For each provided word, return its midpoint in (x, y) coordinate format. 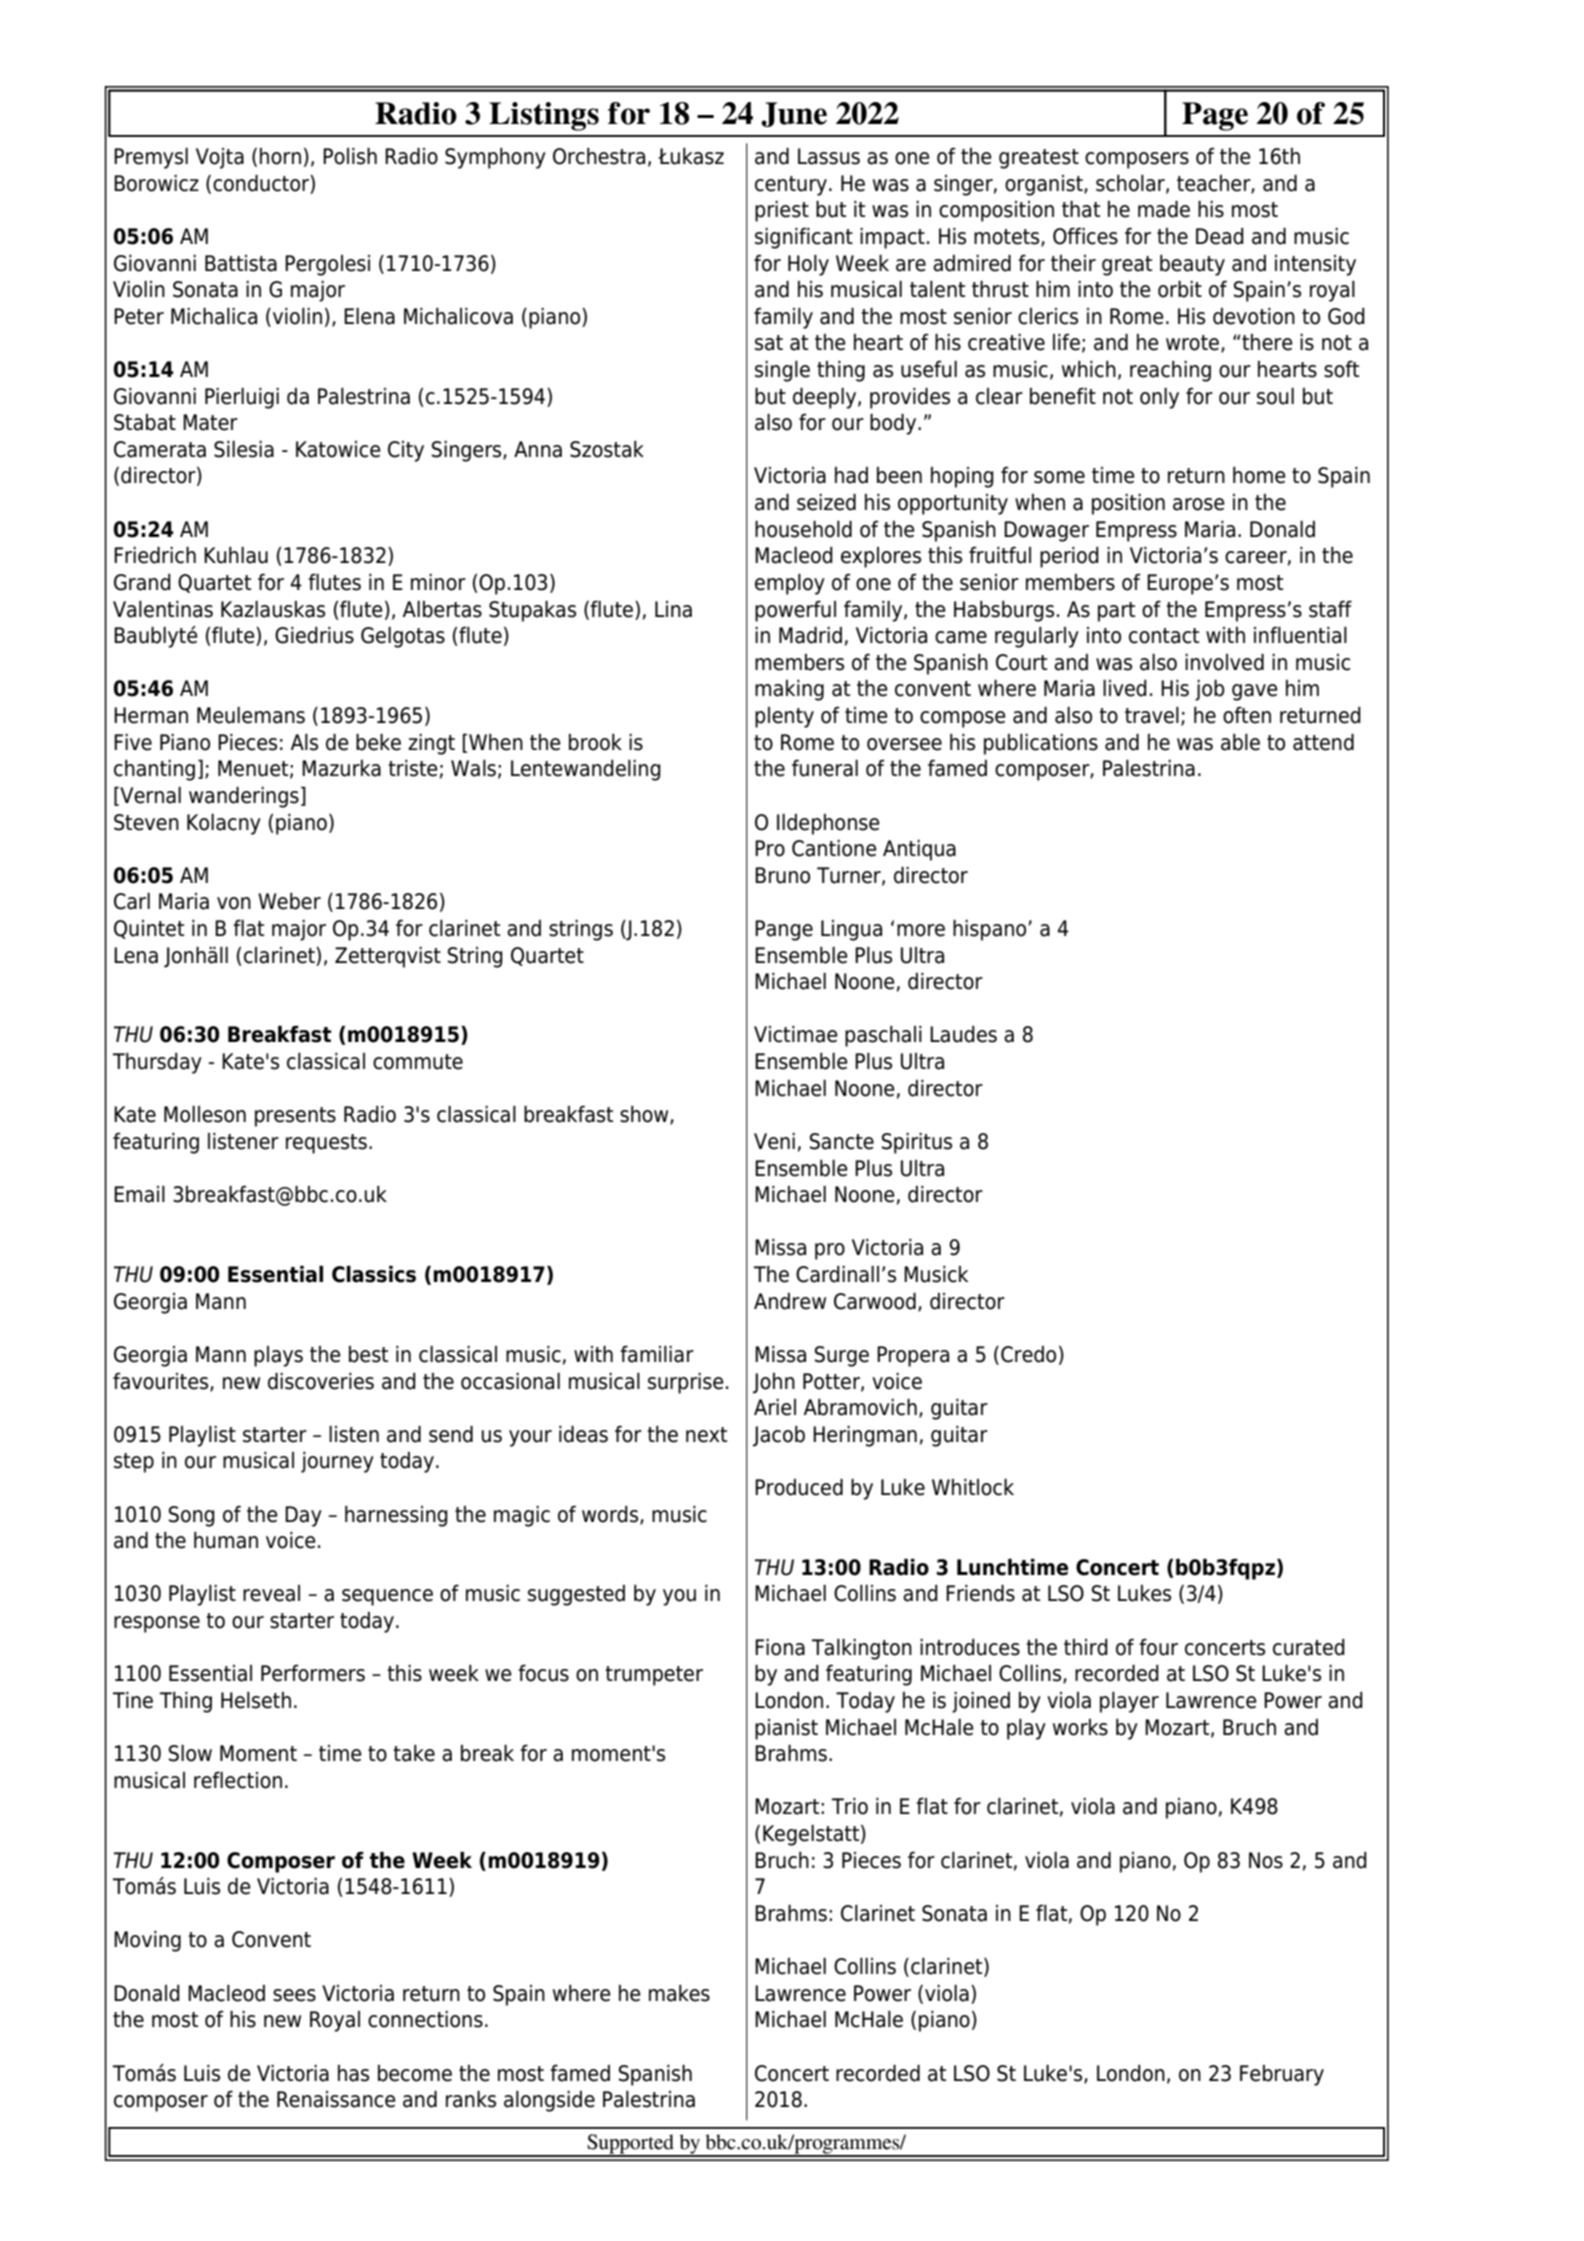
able (1240, 742)
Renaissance (336, 2099)
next (706, 1435)
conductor (262, 183)
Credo (1028, 1354)
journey (337, 1462)
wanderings (244, 797)
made (1164, 209)
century (792, 186)
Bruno (782, 875)
